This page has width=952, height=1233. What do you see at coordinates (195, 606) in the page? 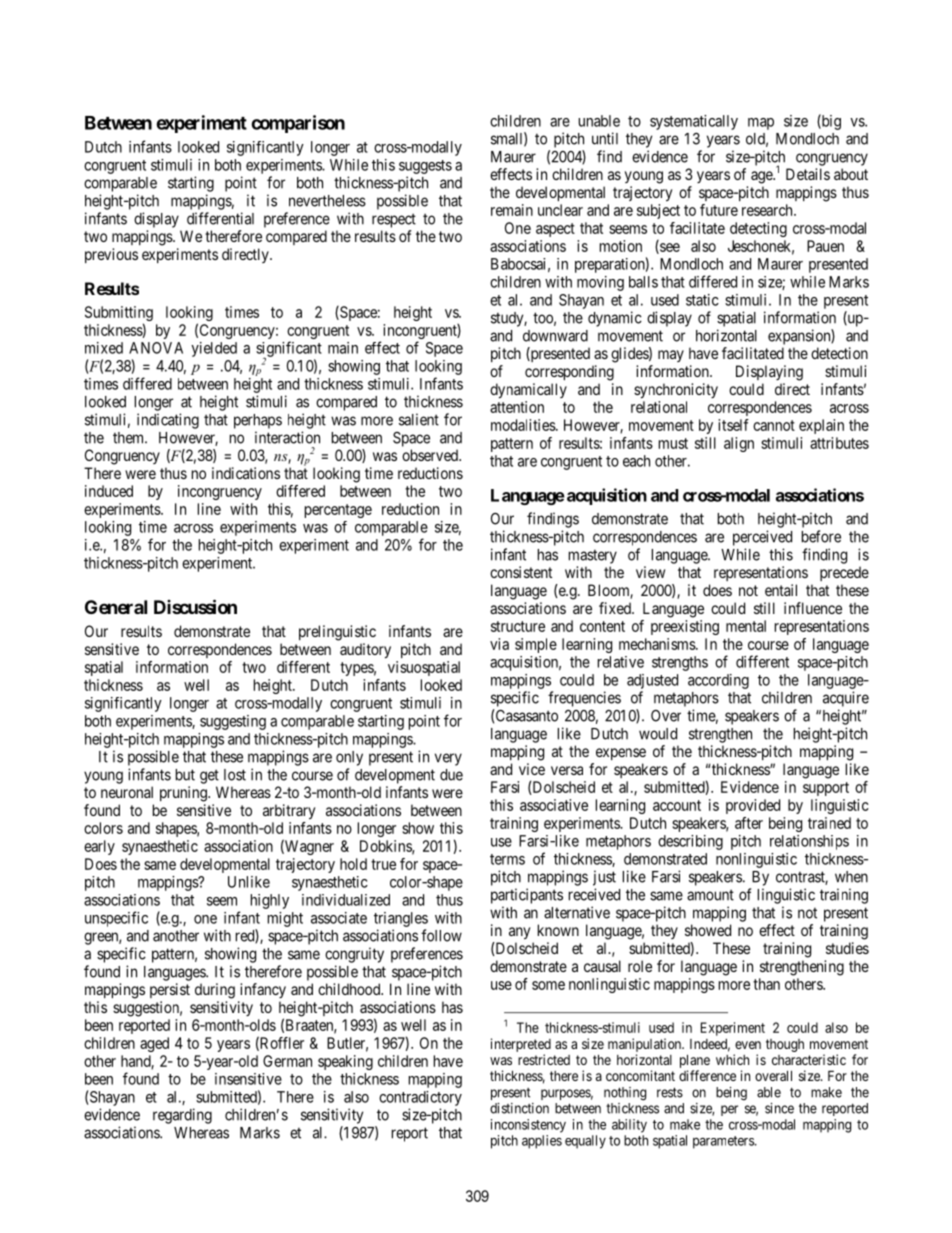
I see `Discussion` at bounding box center [195, 606].
